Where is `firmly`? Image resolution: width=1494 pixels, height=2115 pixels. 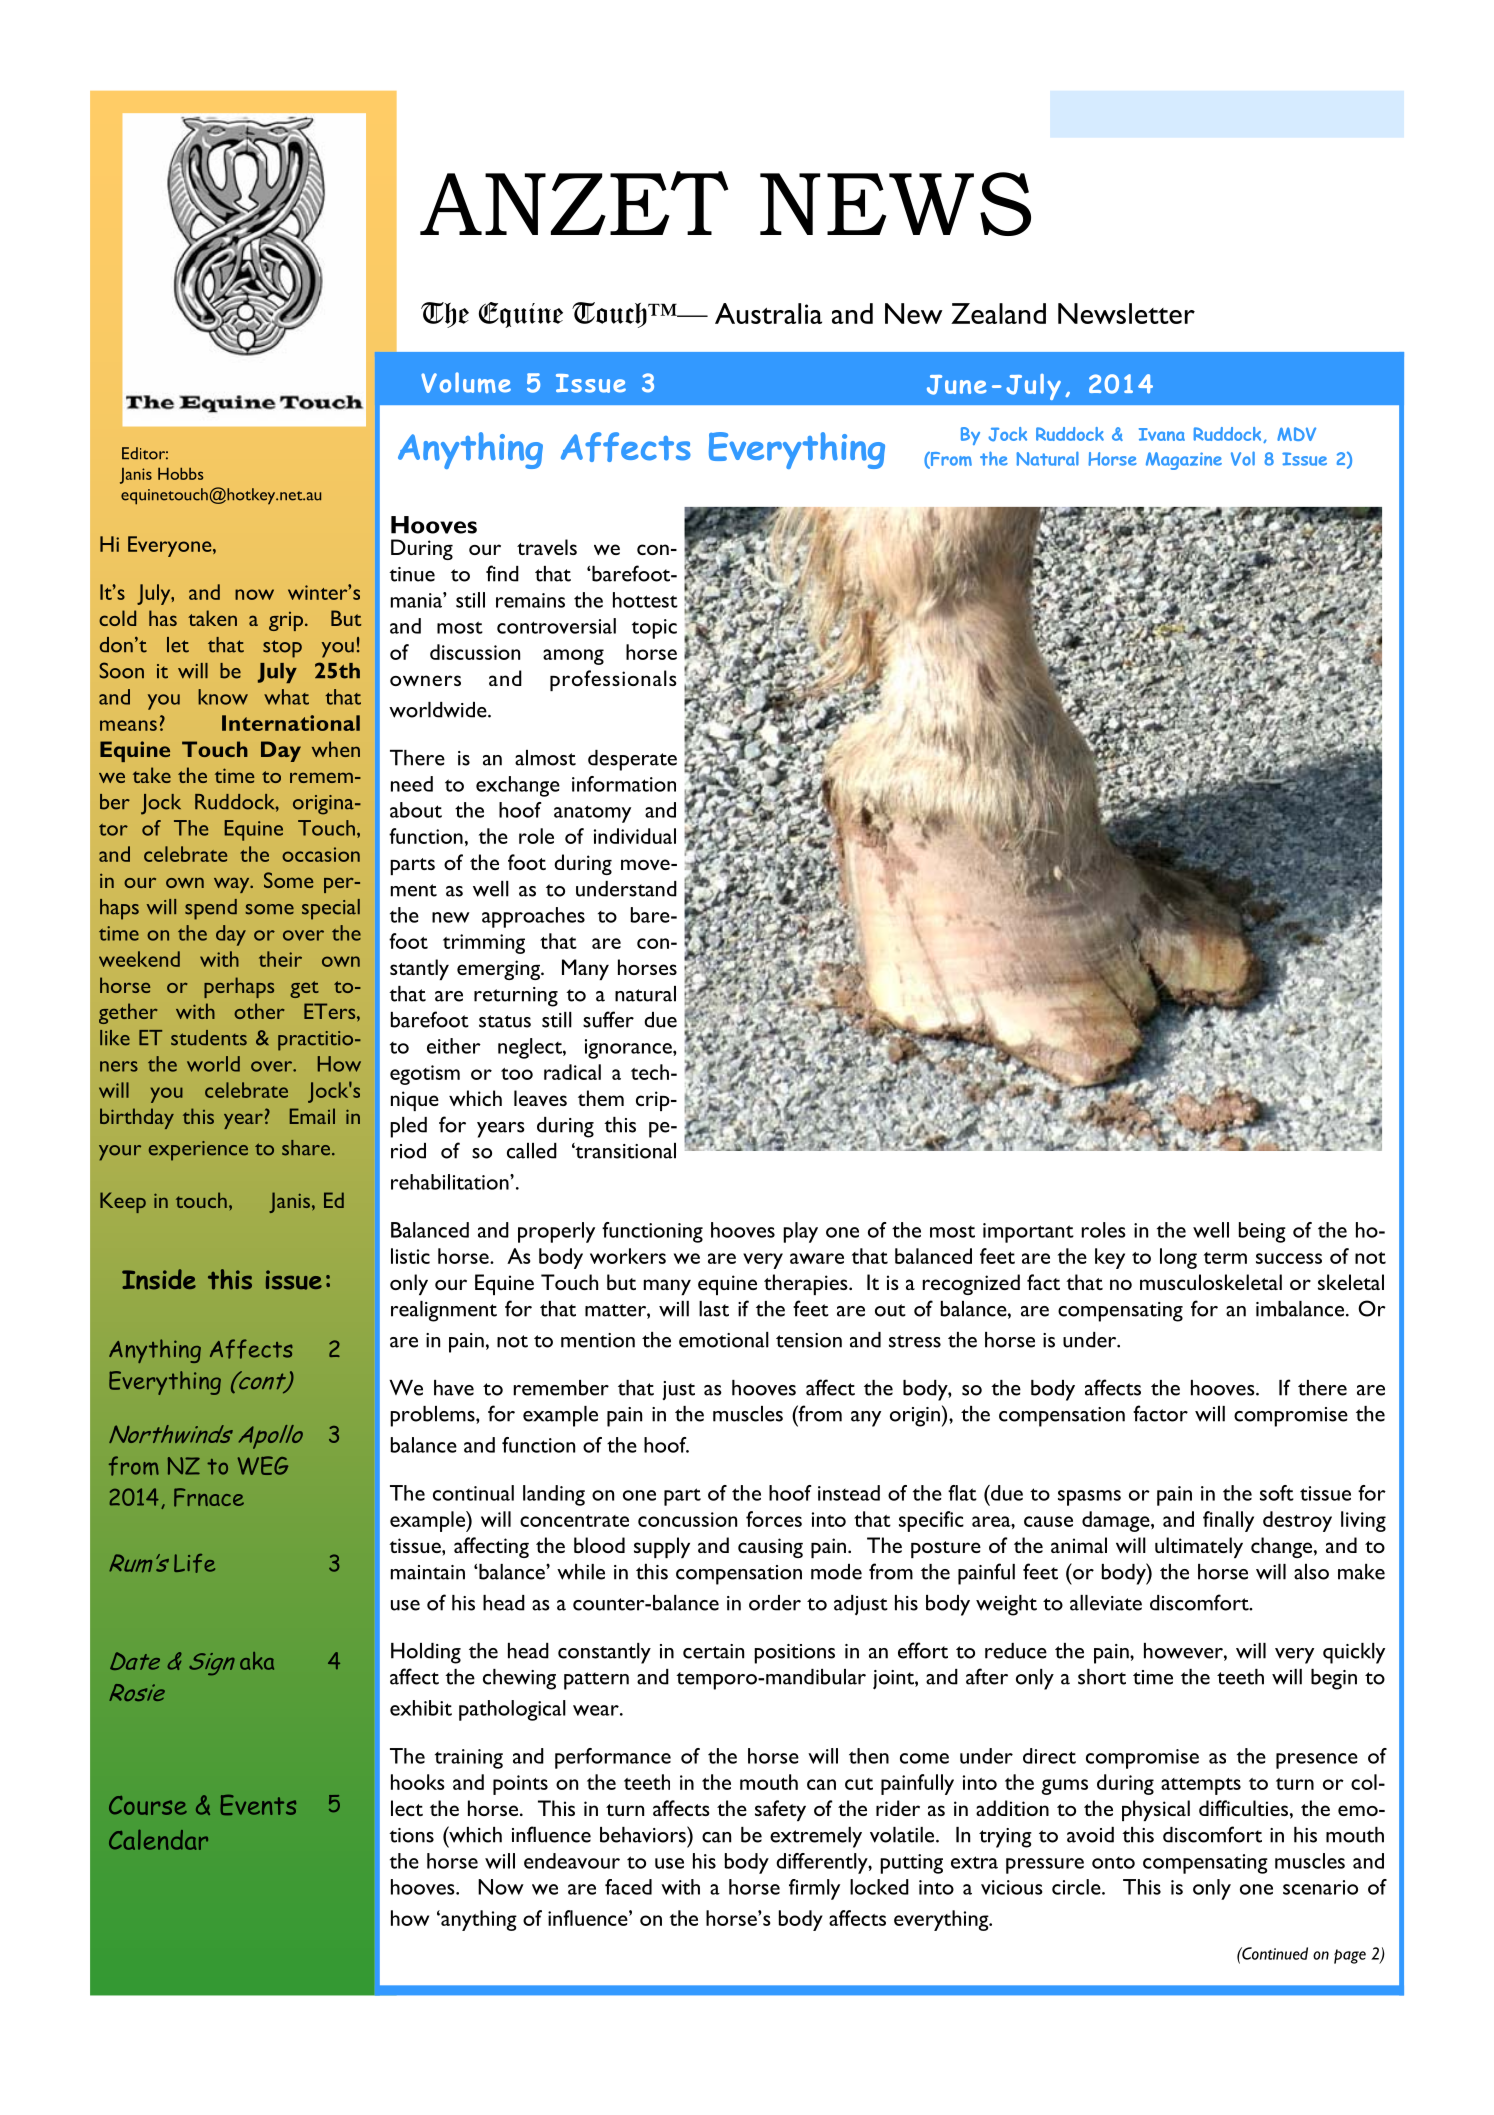 firmly is located at coordinates (814, 1889).
